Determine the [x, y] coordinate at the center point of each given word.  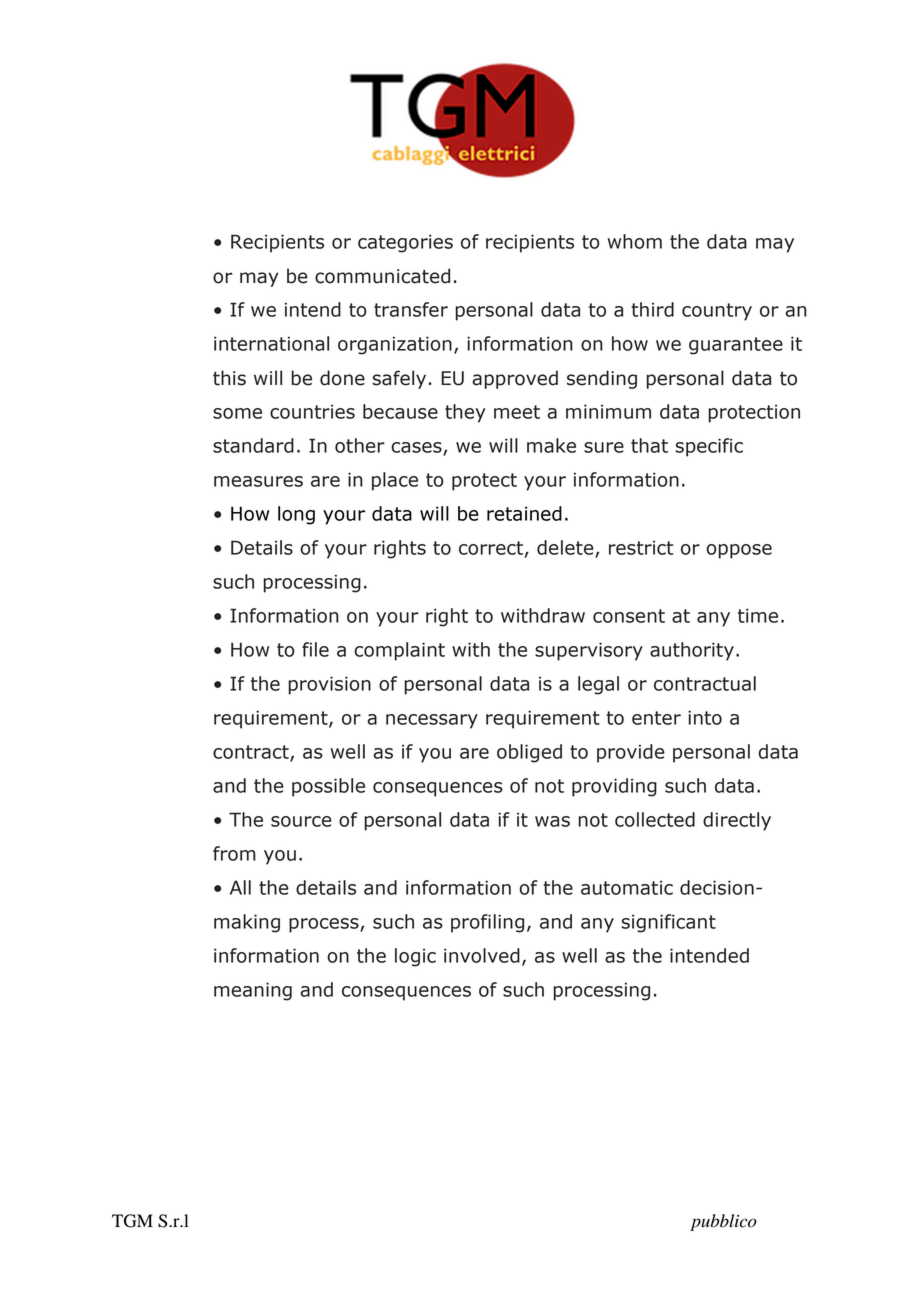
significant [668, 923]
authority [692, 651]
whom [634, 241]
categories [405, 243]
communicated [382, 276]
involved [482, 955]
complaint [399, 651]
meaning [253, 991]
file [315, 649]
